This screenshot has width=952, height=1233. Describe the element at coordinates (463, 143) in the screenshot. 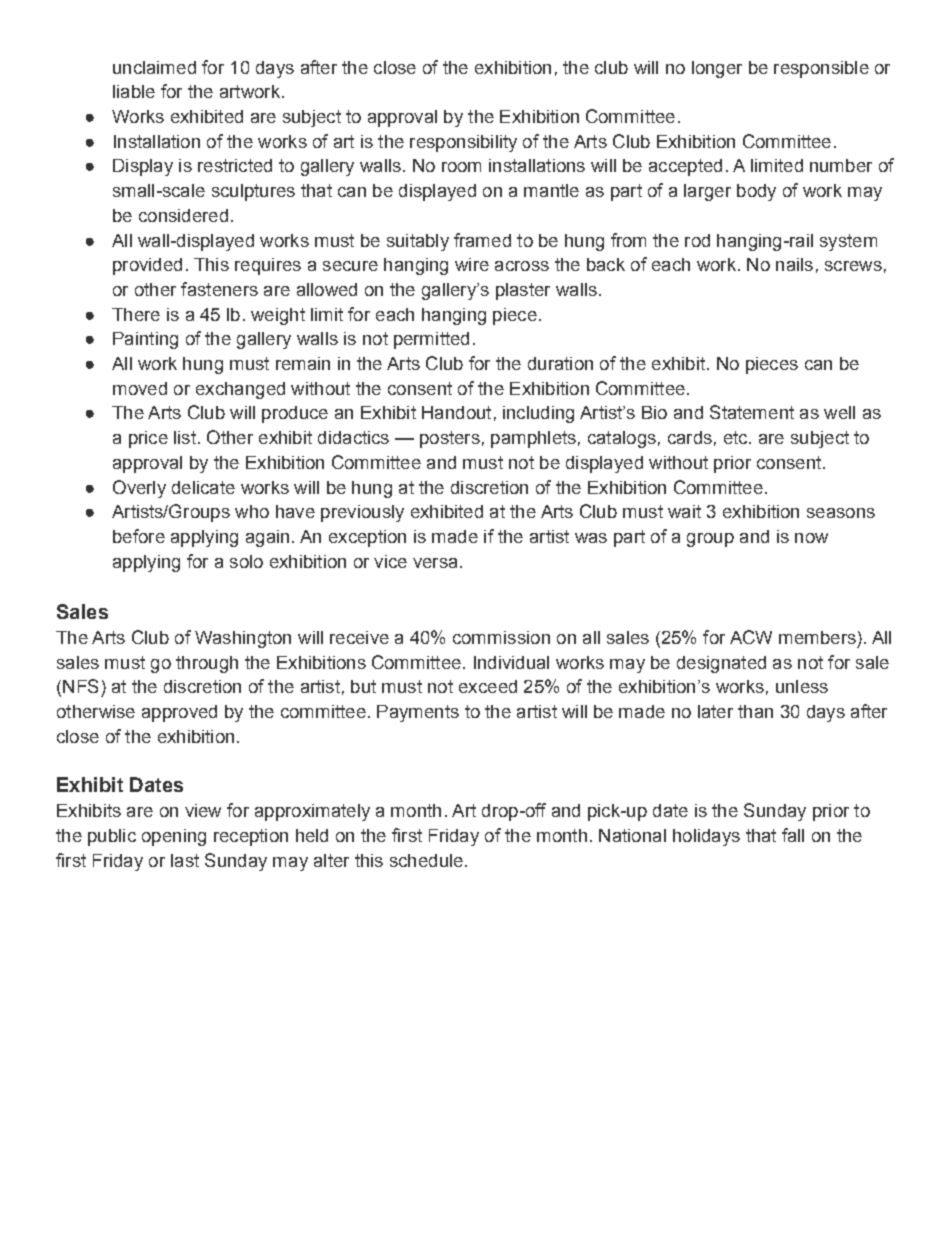

I see `responsibility` at that location.
